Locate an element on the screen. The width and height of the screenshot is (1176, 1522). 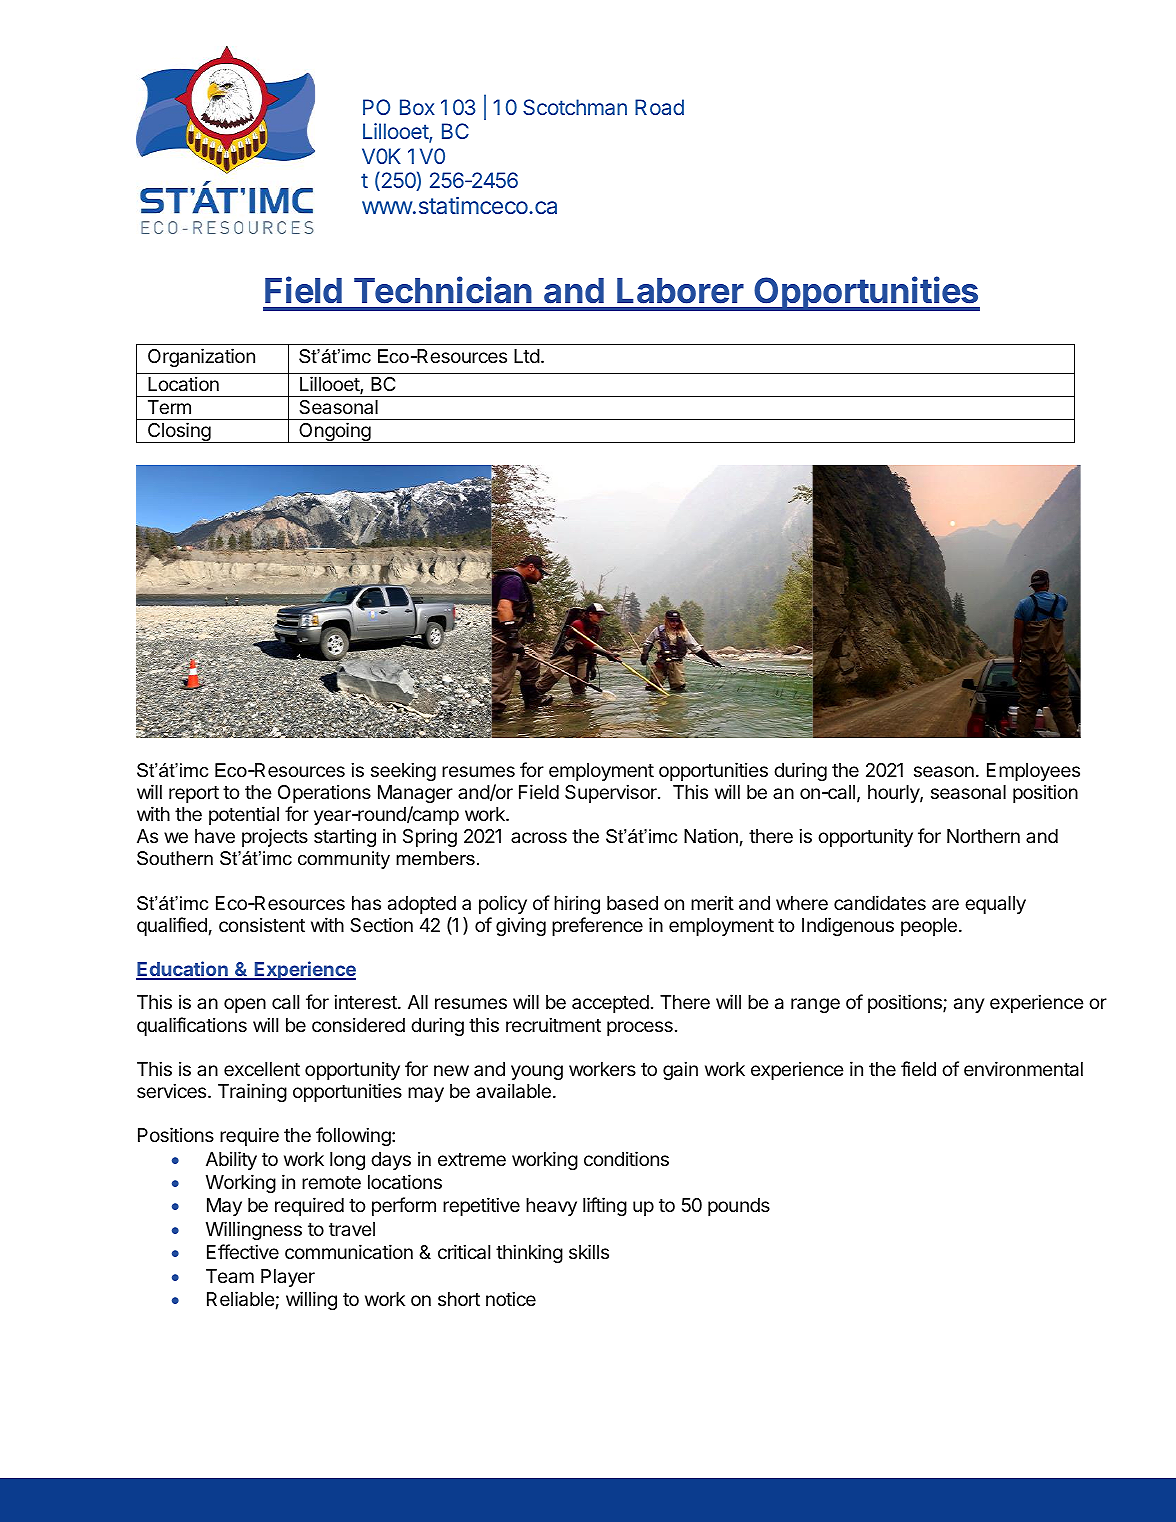
Road is located at coordinates (659, 107).
